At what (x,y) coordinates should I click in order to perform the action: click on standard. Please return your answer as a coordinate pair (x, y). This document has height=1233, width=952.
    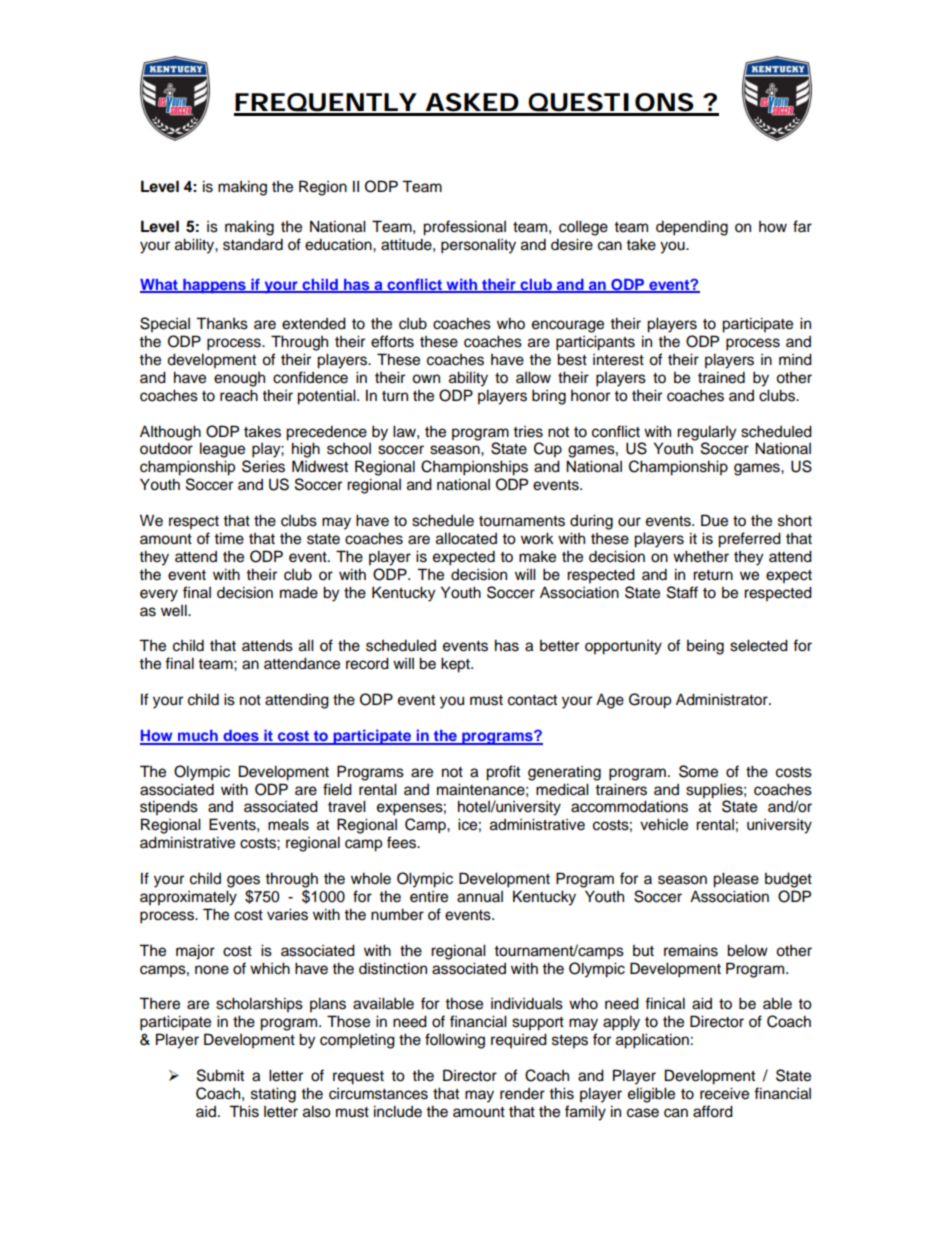
    Looking at the image, I should click on (253, 244).
